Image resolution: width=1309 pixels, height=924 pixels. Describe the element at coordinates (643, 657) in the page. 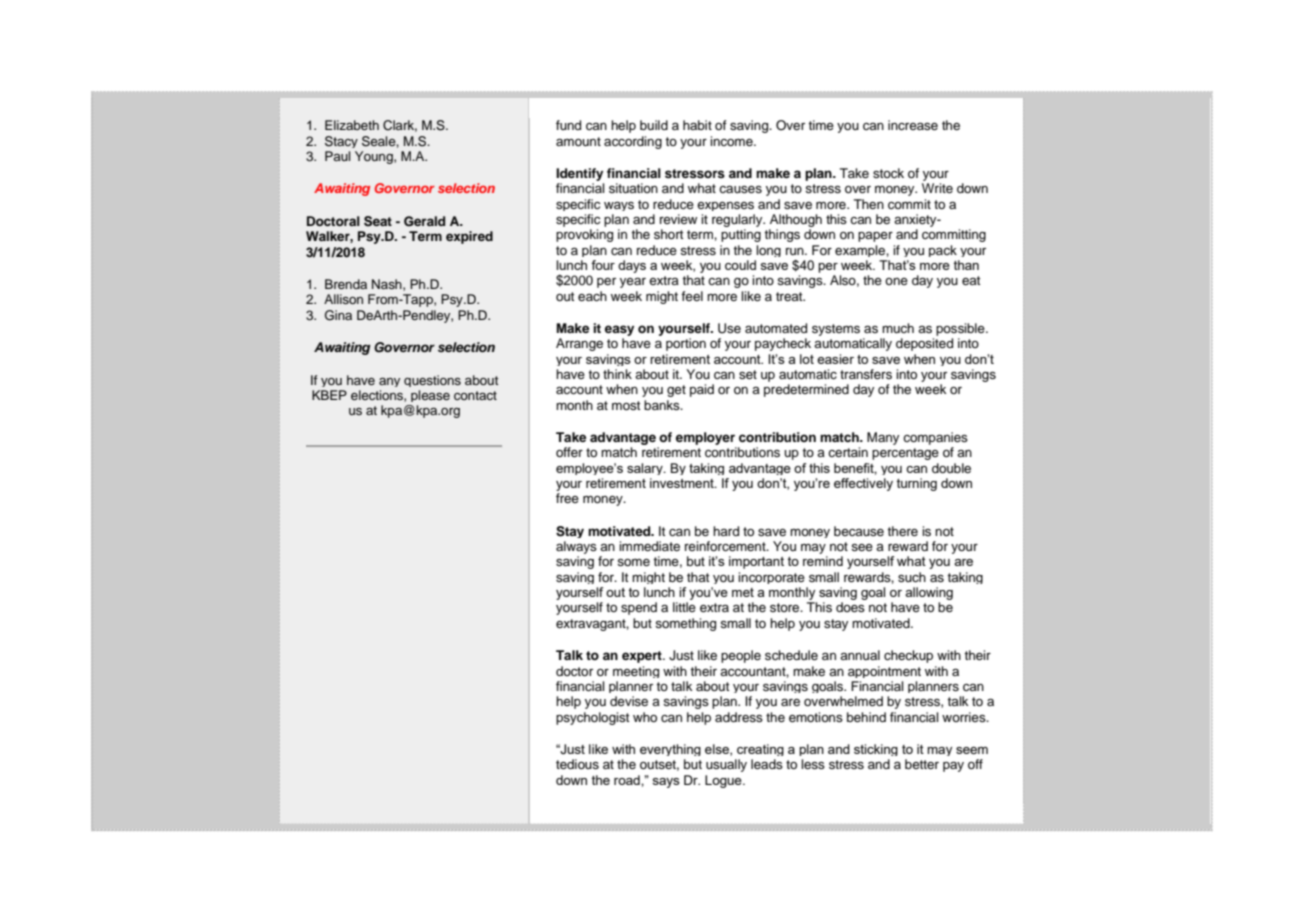

I see `expert` at that location.
